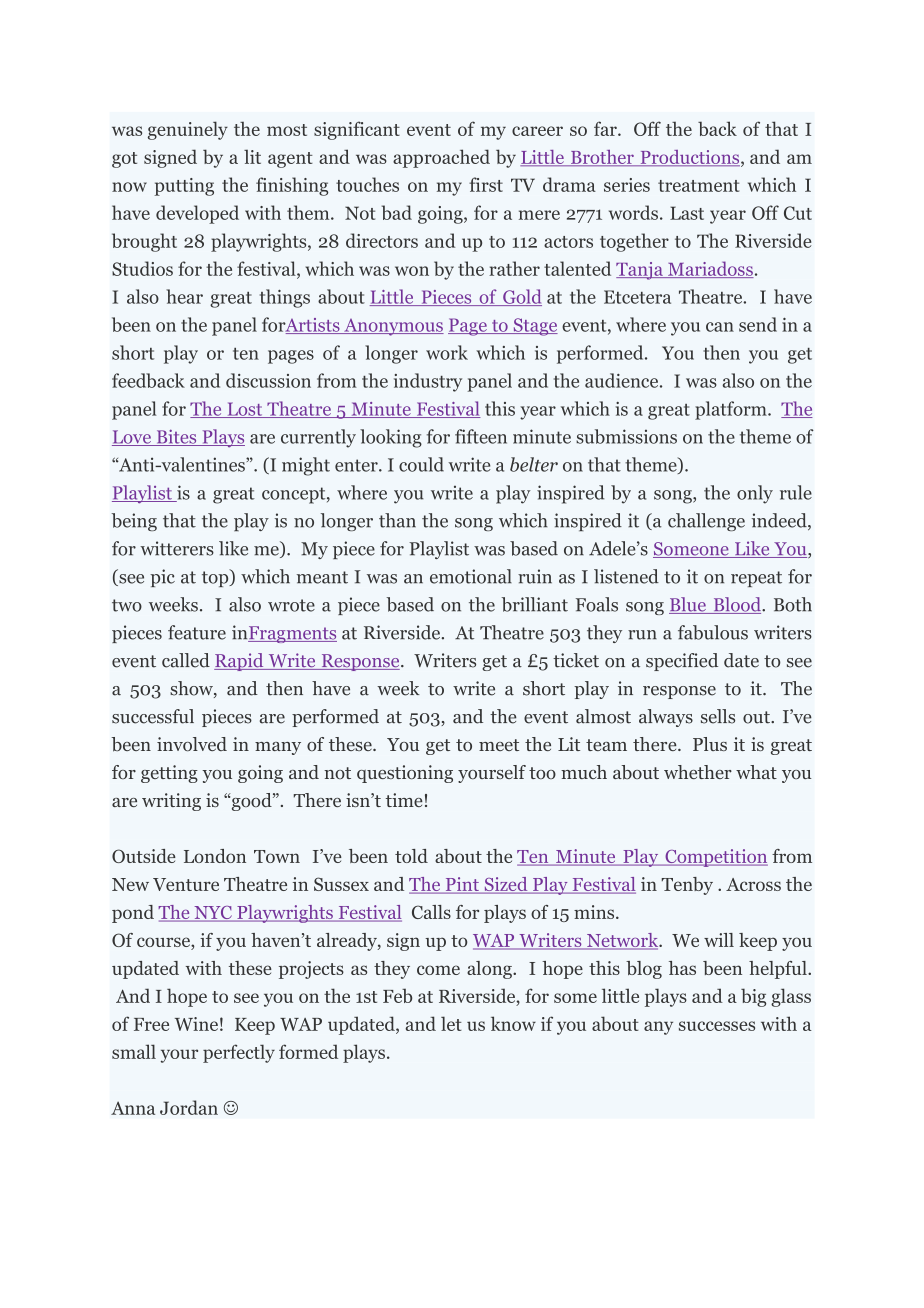 This screenshot has height=1308, width=924. Describe the element at coordinates (397, 520) in the screenshot. I see `than` at that location.
